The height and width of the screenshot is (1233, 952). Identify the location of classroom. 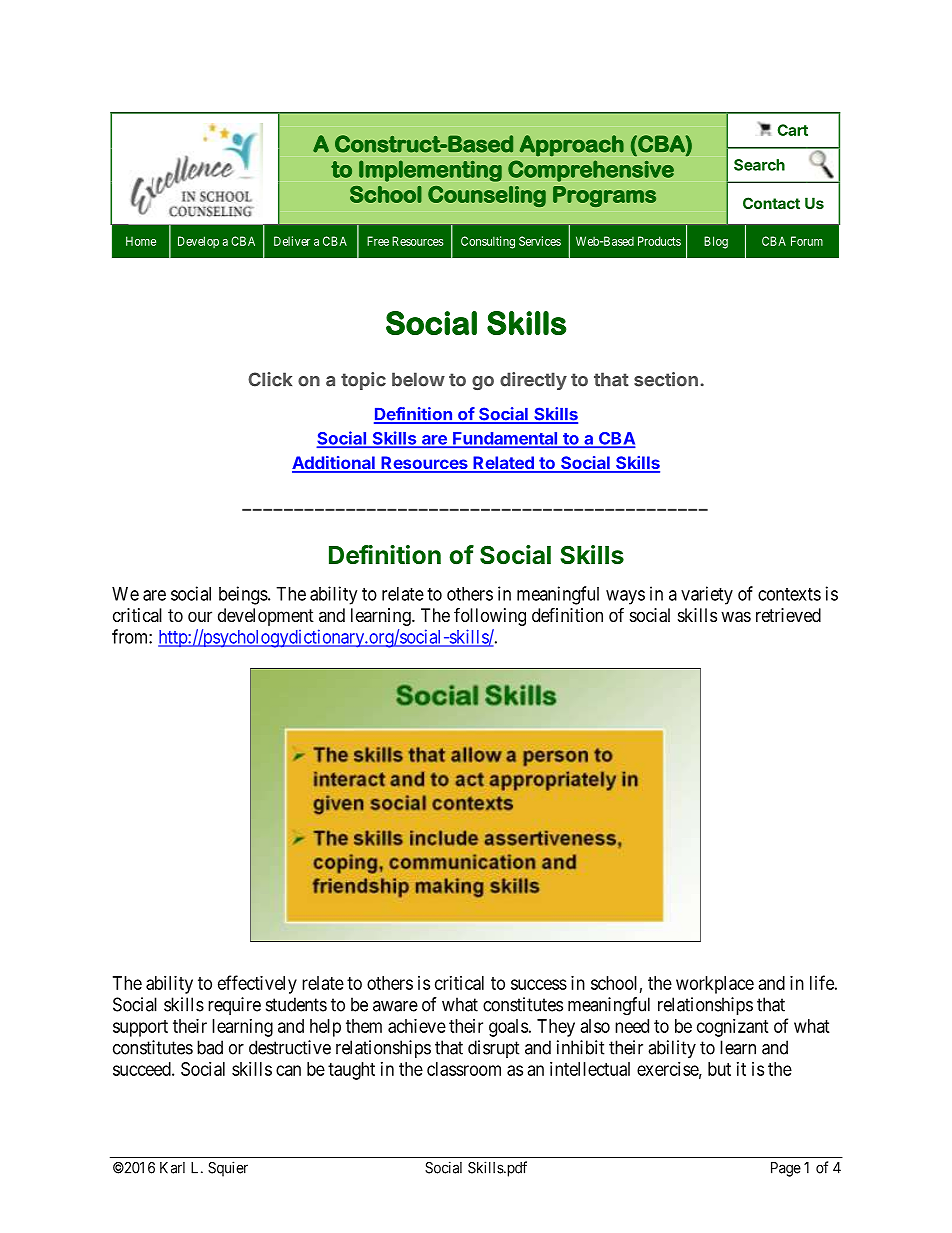
(464, 1069).
